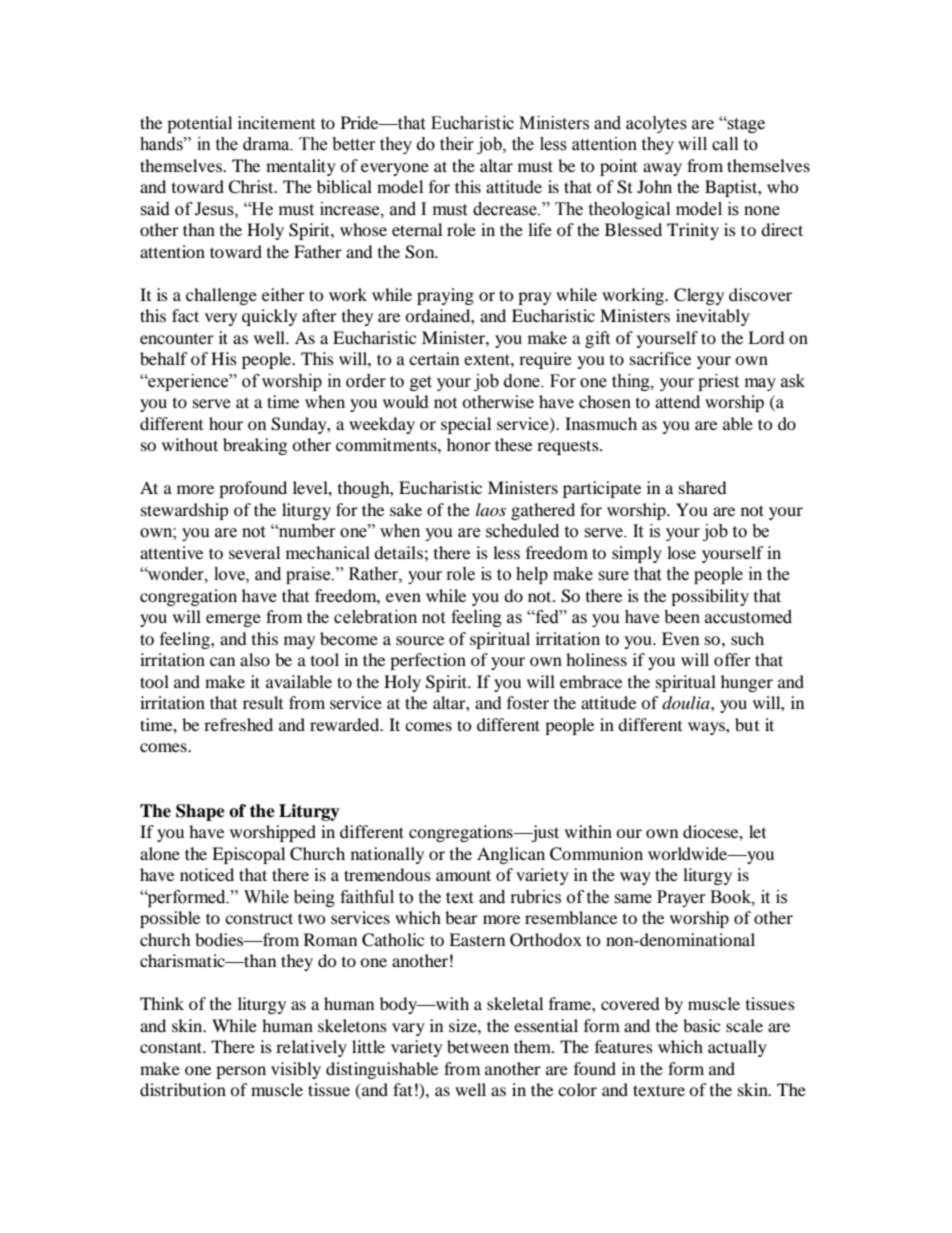 Image resolution: width=952 pixels, height=1233 pixels. I want to click on their, so click(457, 144).
